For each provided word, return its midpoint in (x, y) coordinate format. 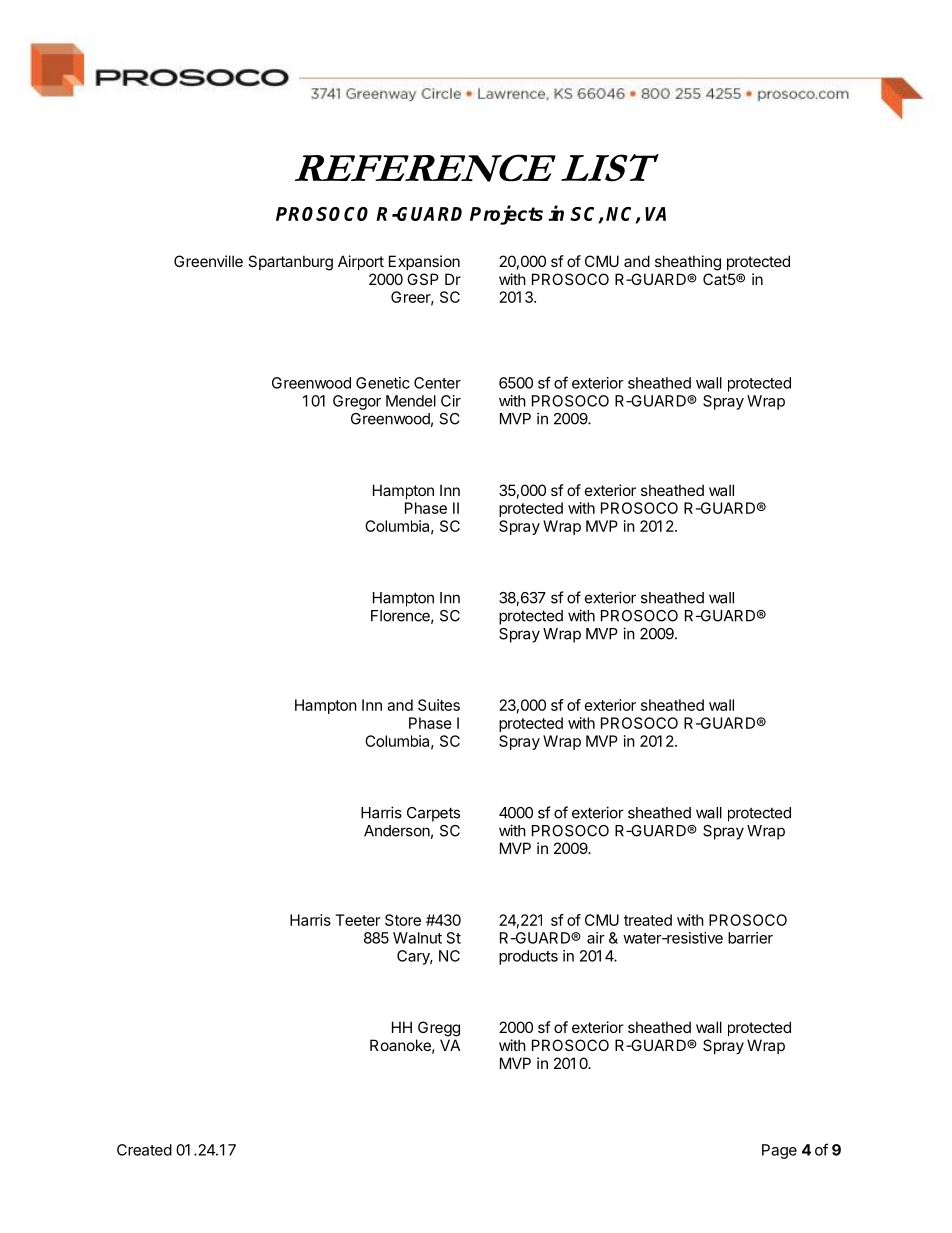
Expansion (424, 262)
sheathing (688, 263)
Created (144, 1150)
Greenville (208, 261)
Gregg (439, 1029)
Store (403, 920)
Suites (439, 705)
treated (648, 920)
